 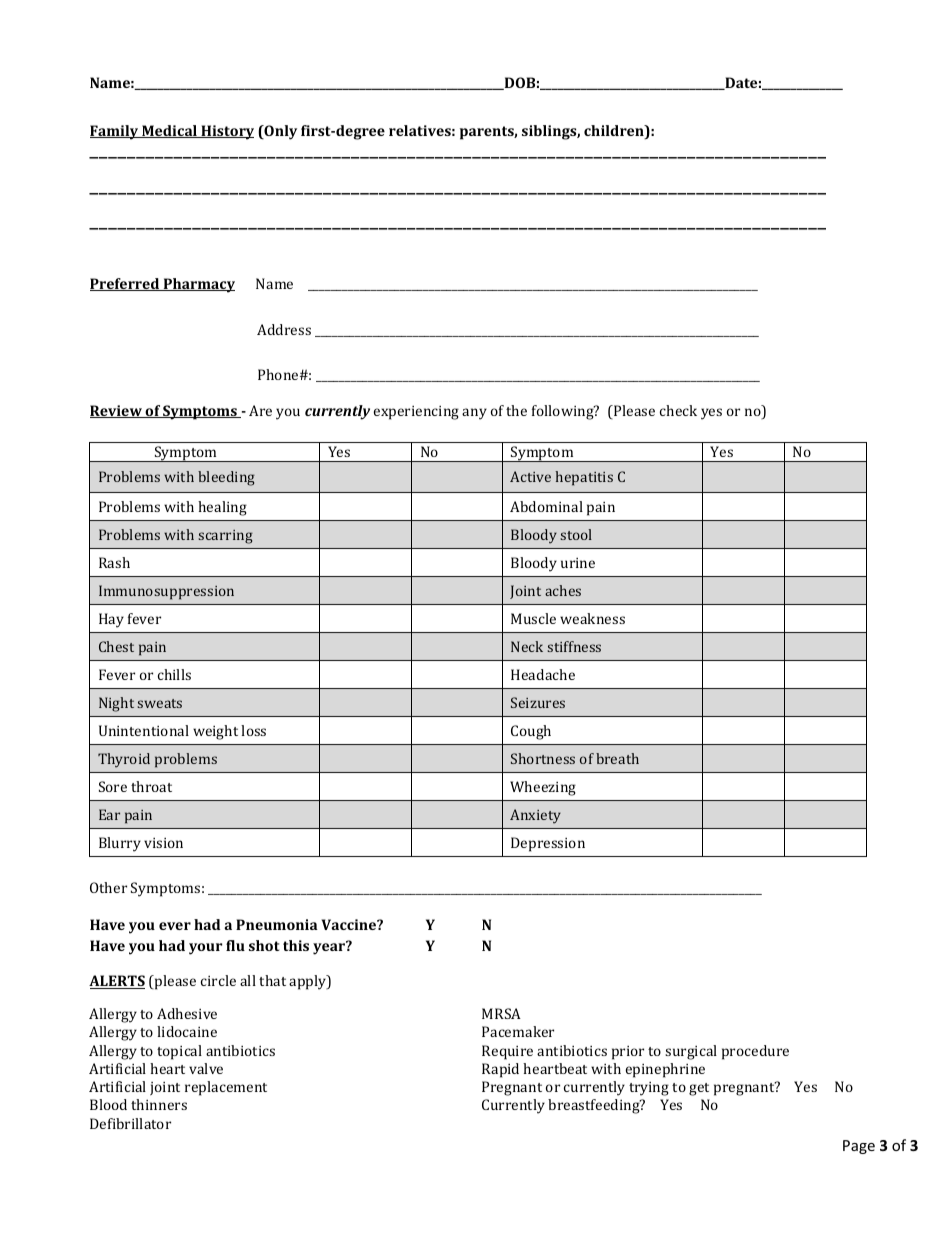 What do you see at coordinates (592, 618) in the document?
I see `weakness` at bounding box center [592, 618].
